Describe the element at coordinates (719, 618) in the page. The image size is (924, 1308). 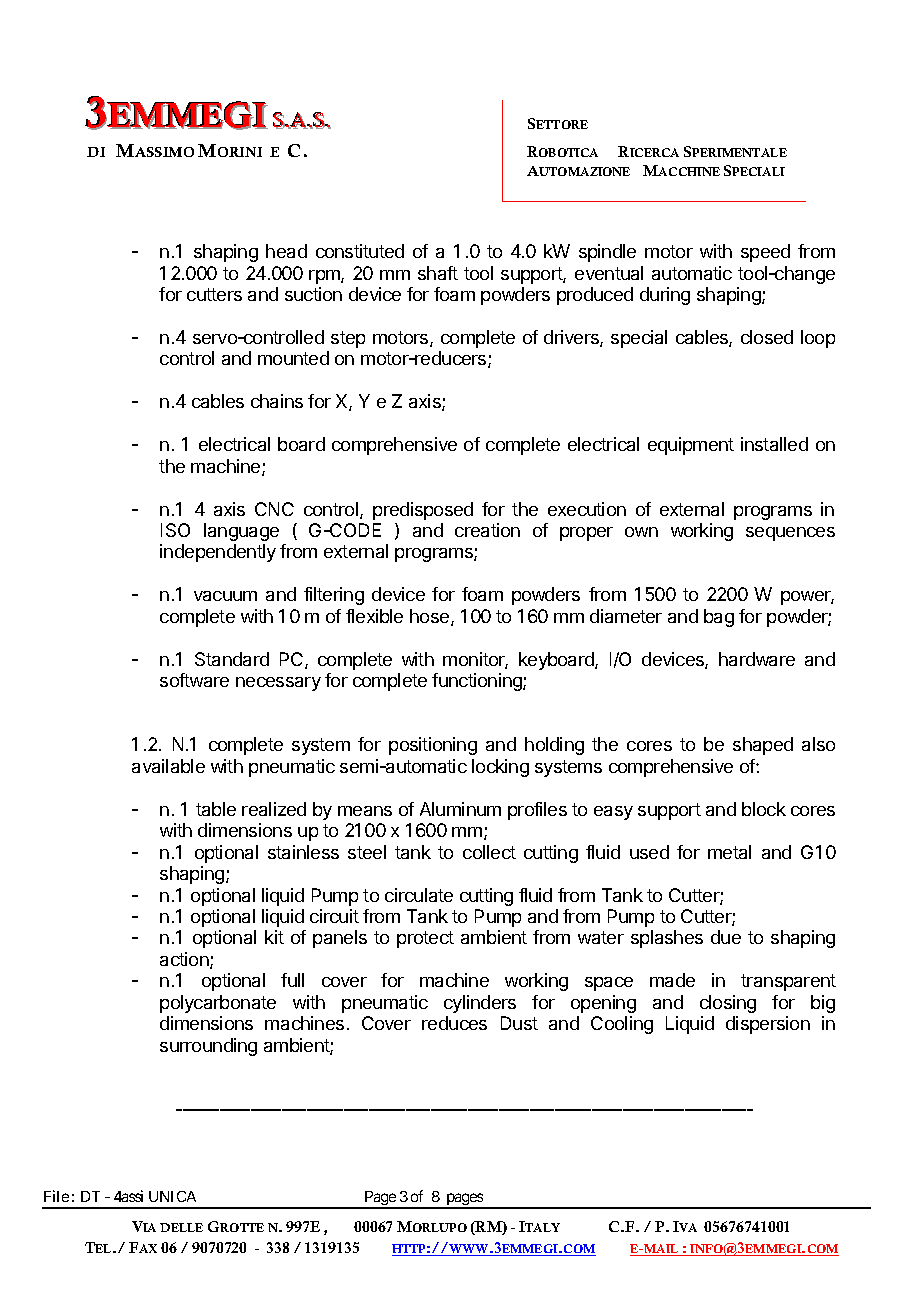
I see `bag` at that location.
